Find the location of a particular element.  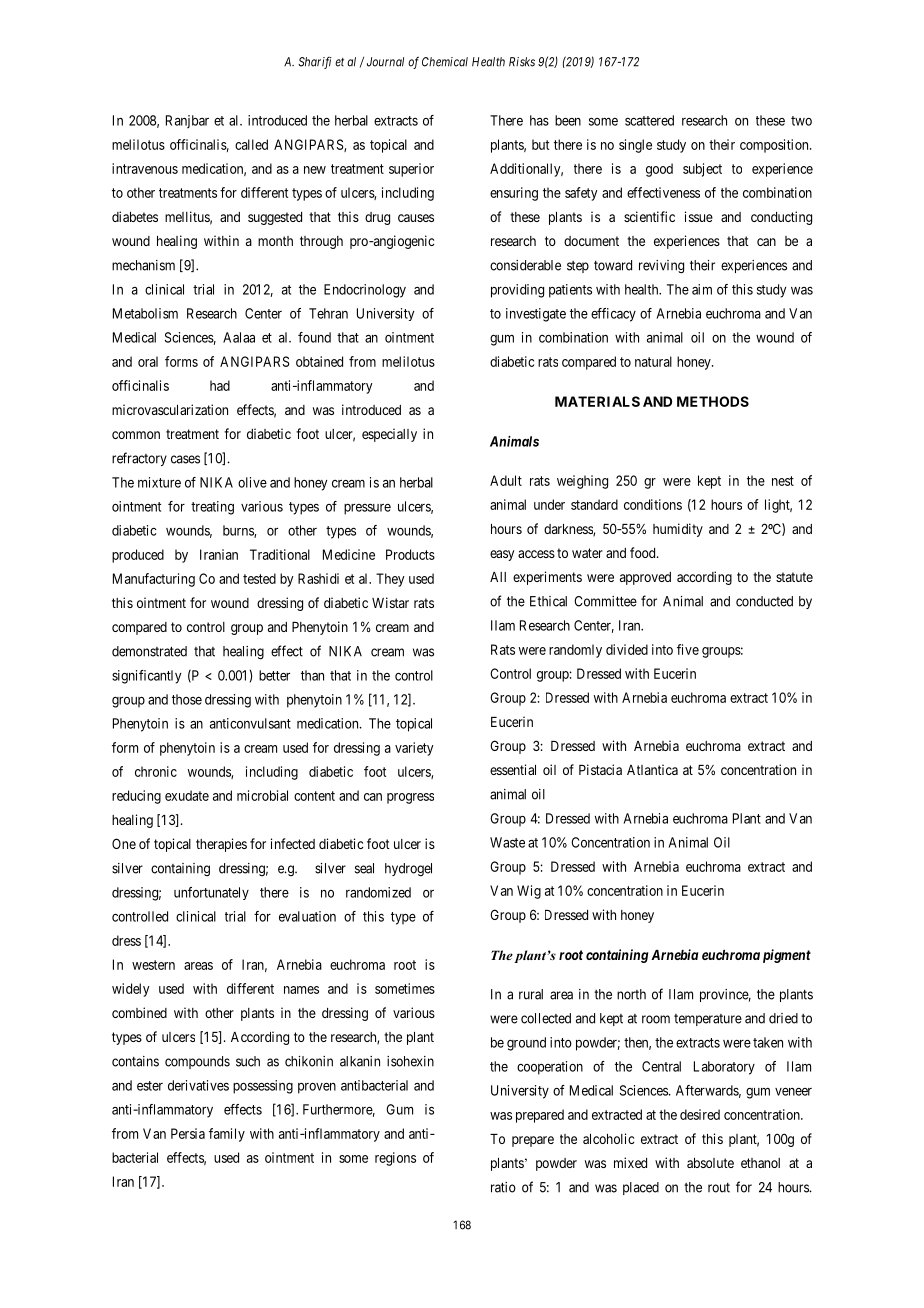

scattered is located at coordinates (649, 120).
